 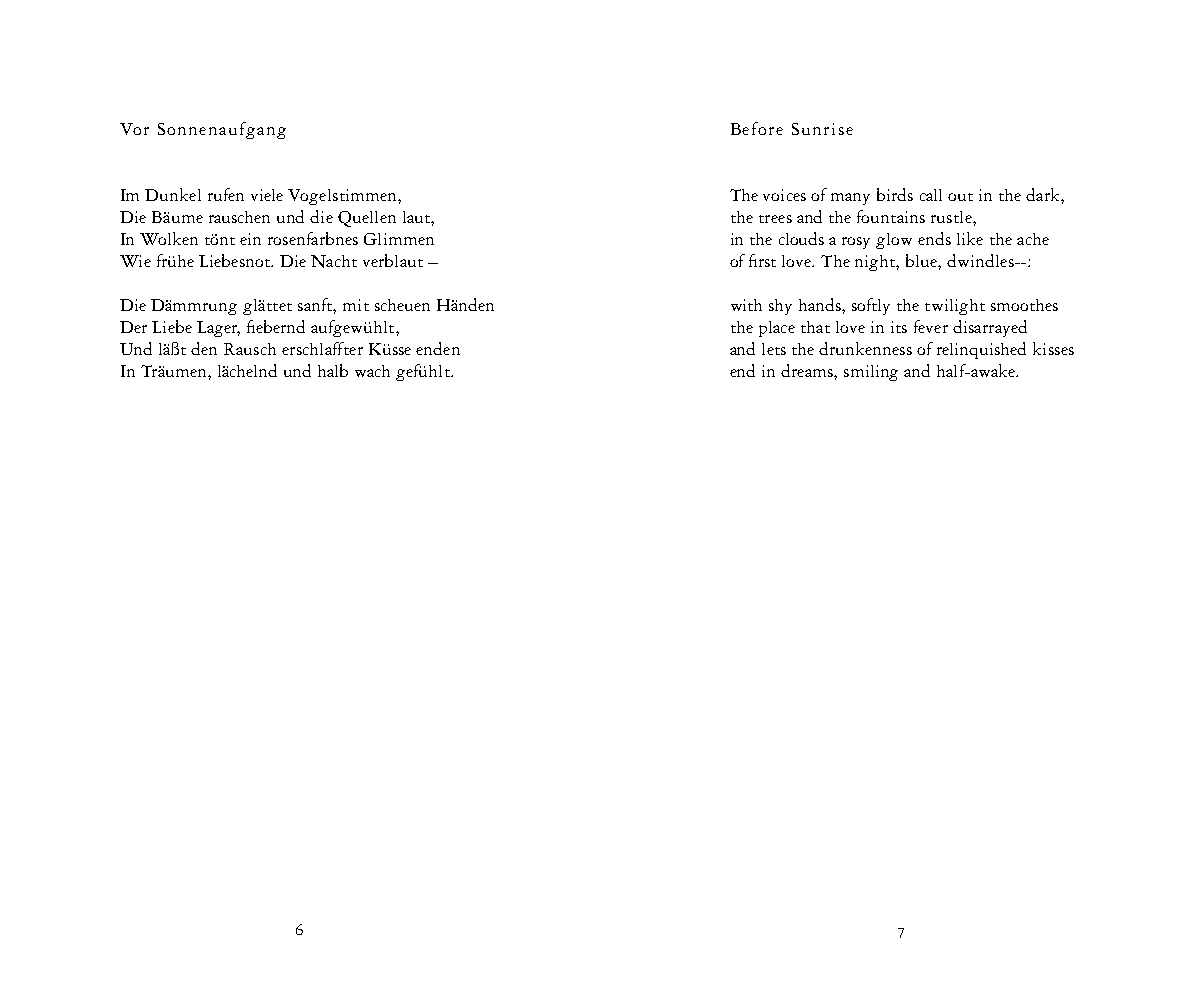 I want to click on dwindles, so click(x=981, y=260).
